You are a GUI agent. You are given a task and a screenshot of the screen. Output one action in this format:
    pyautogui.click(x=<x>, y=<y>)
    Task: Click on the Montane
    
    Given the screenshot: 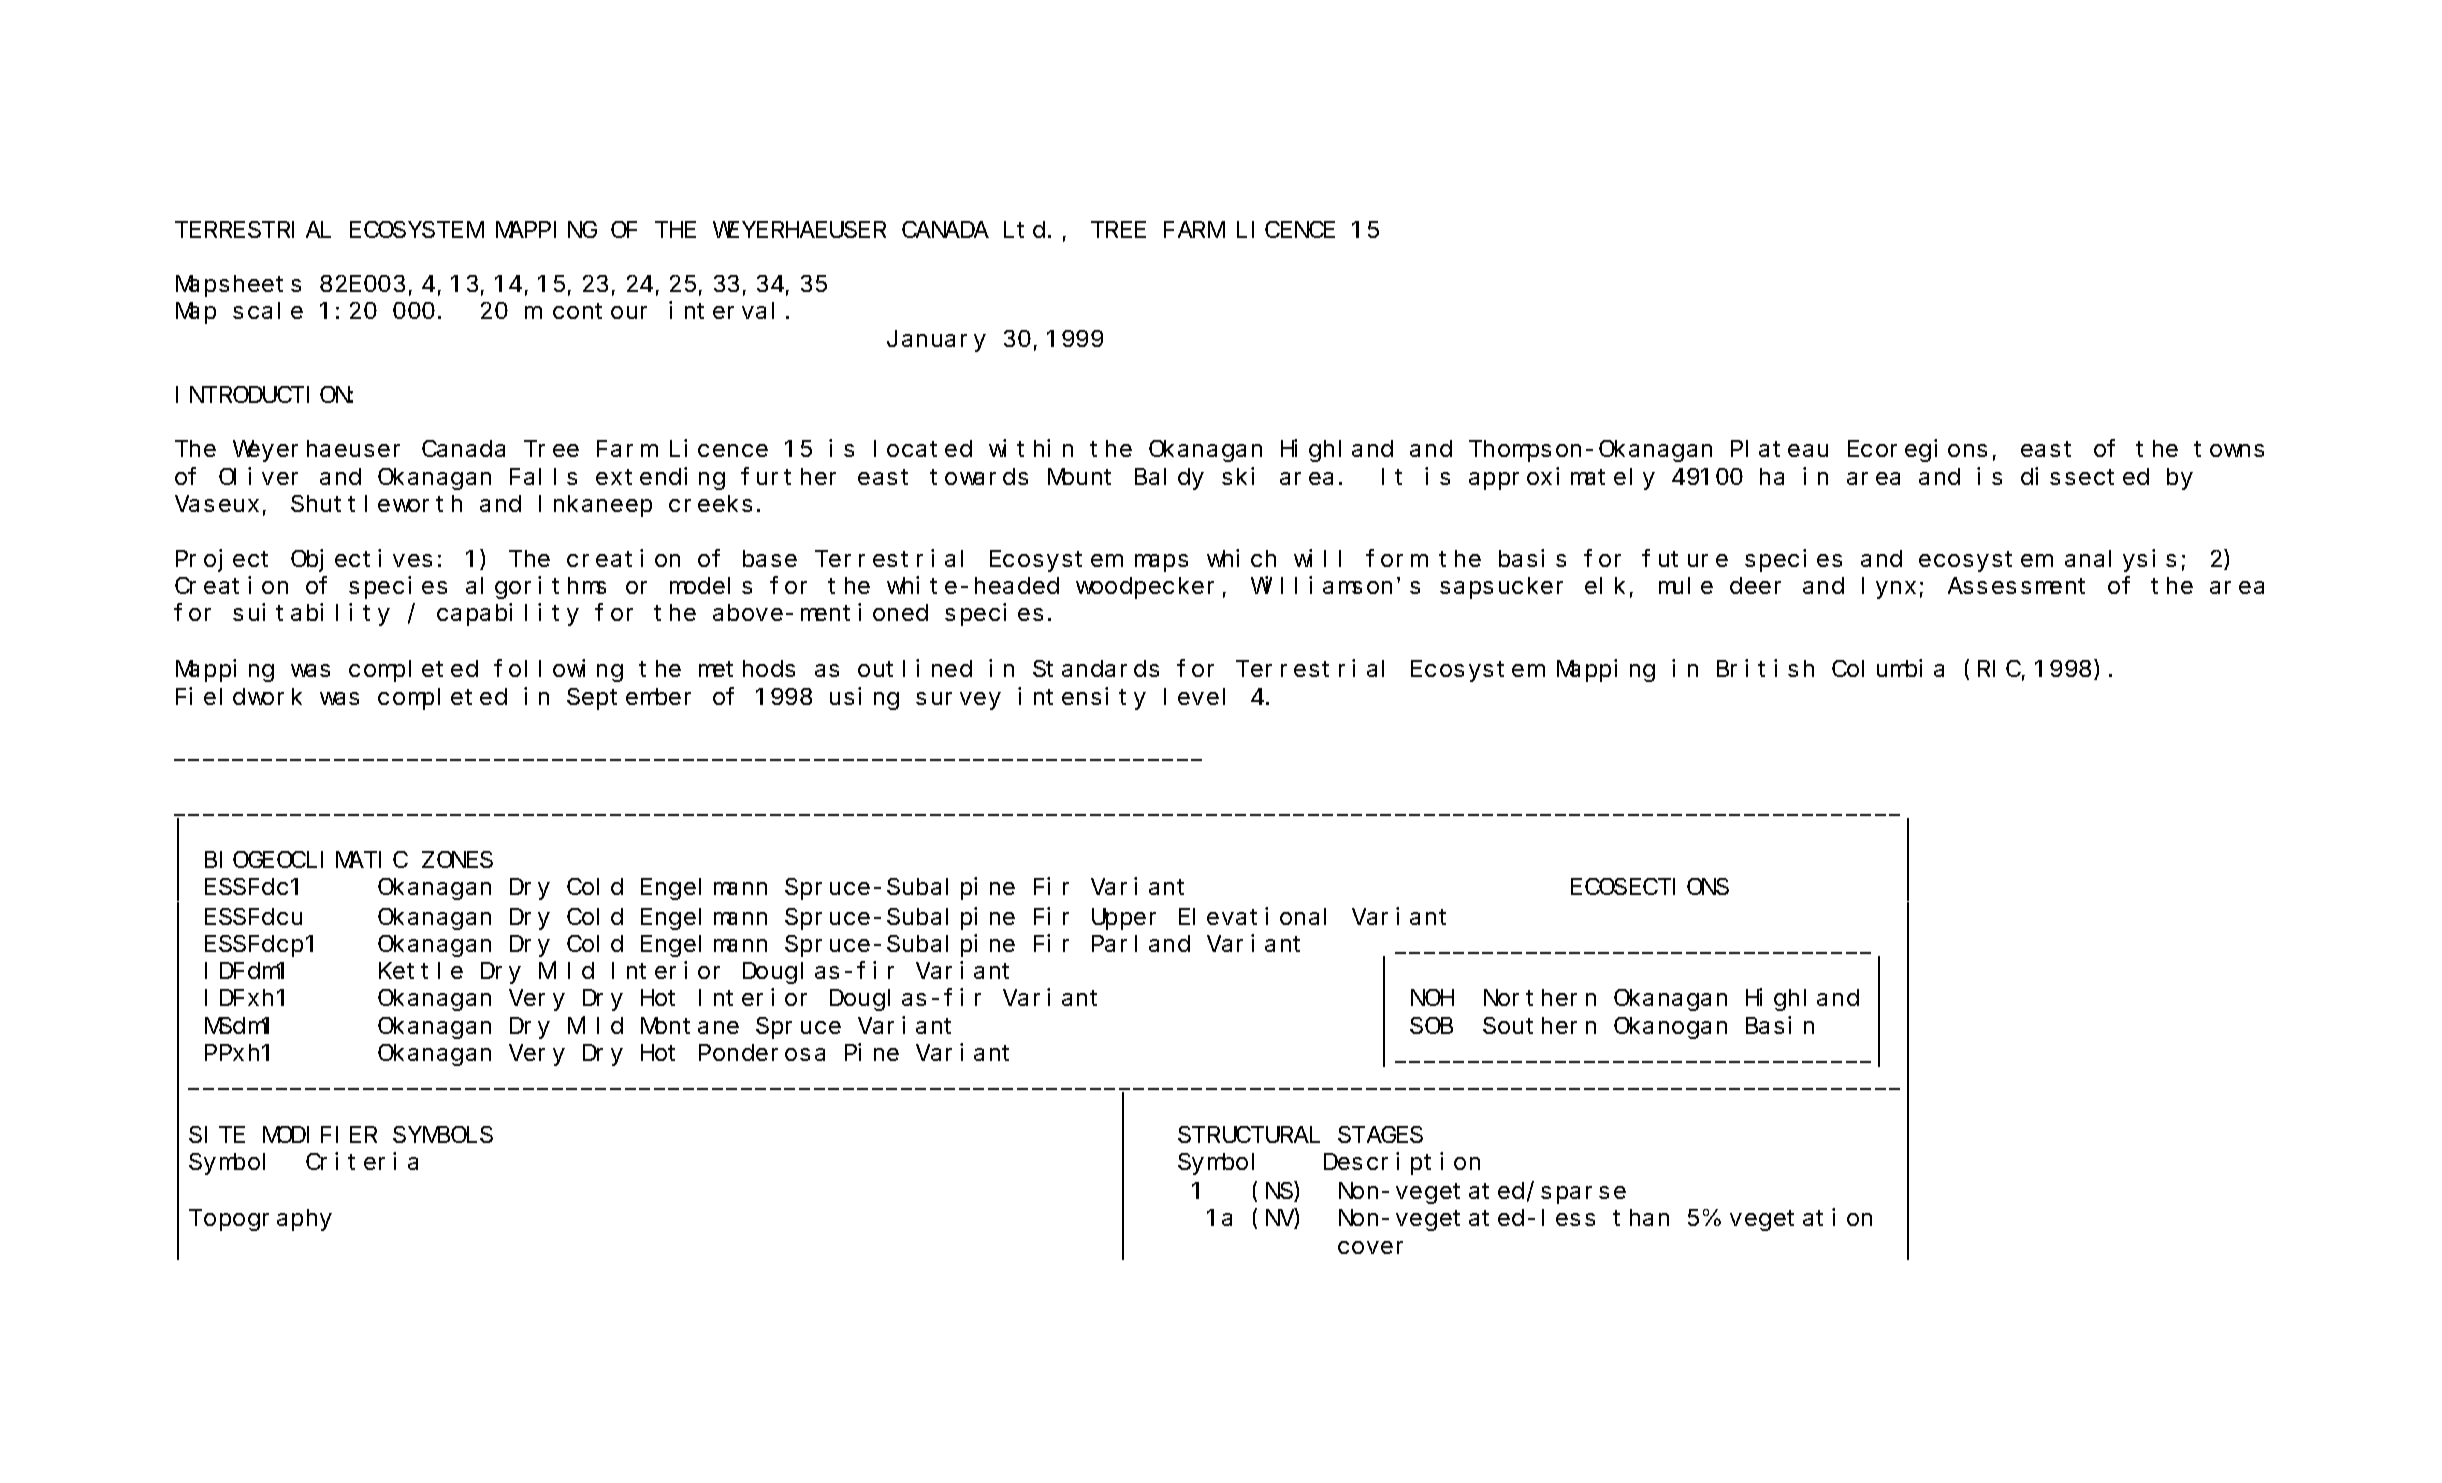 What is the action you would take?
    pyautogui.click(x=690, y=1026)
